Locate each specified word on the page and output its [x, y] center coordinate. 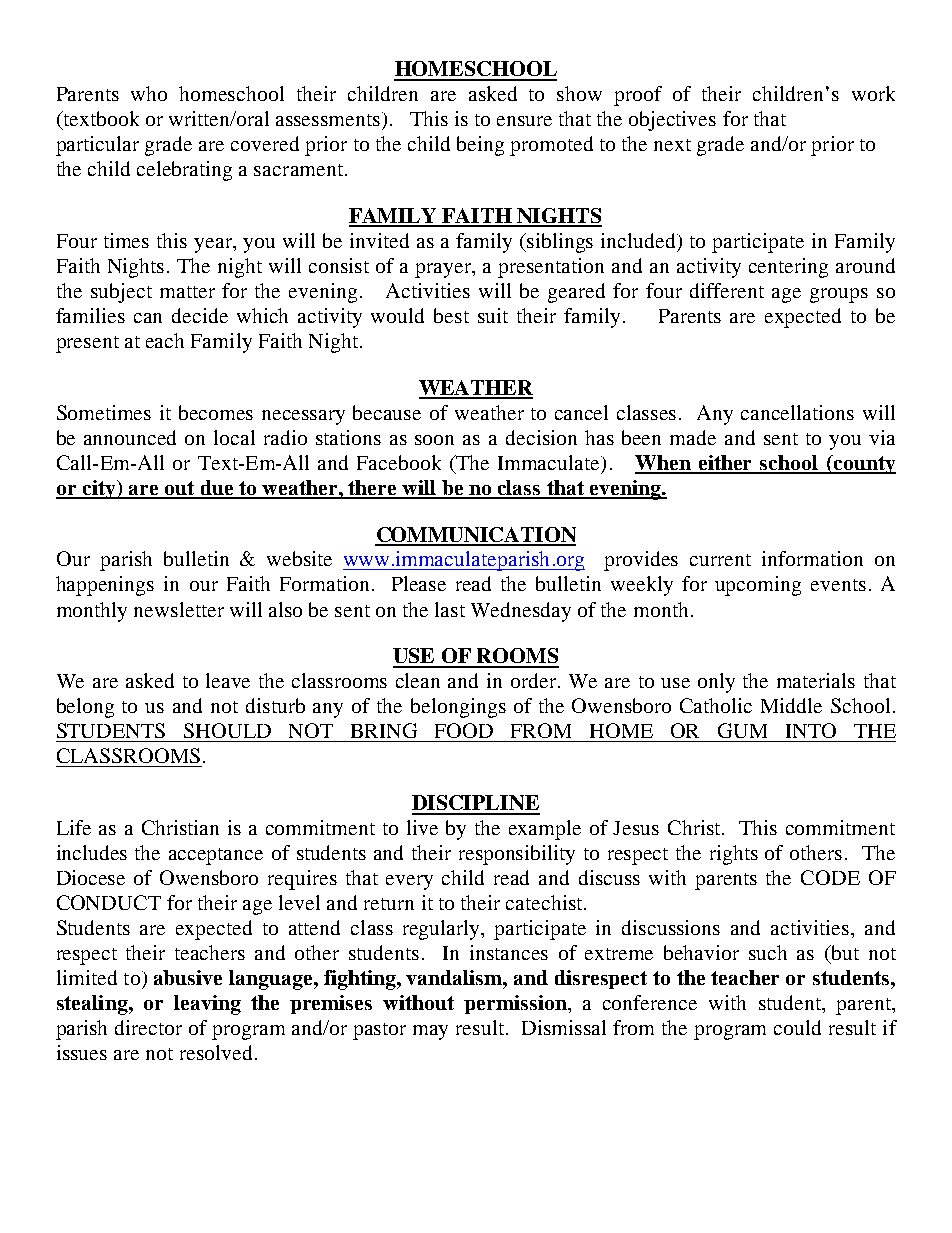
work [873, 93]
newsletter [179, 609]
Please [419, 583]
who [149, 93]
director [148, 1027]
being [480, 146]
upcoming [758, 586]
